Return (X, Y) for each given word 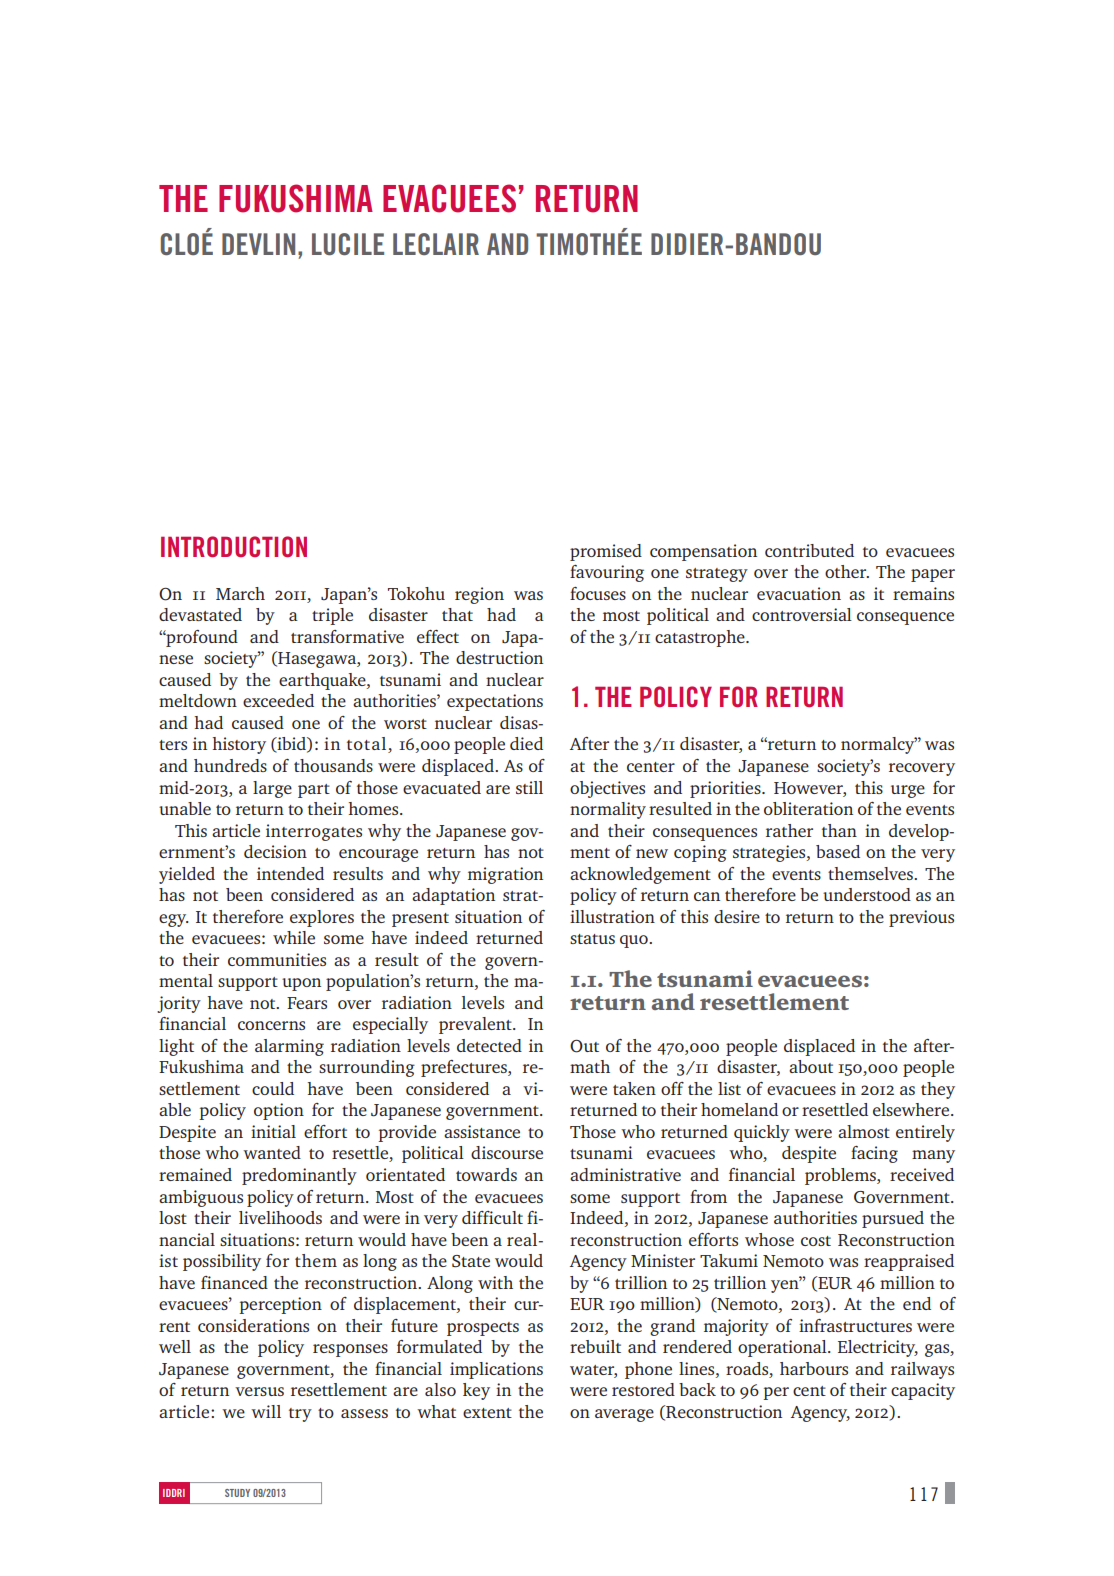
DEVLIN (258, 244)
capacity (923, 1391)
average (624, 1415)
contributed (809, 550)
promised (606, 552)
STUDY (237, 1493)
